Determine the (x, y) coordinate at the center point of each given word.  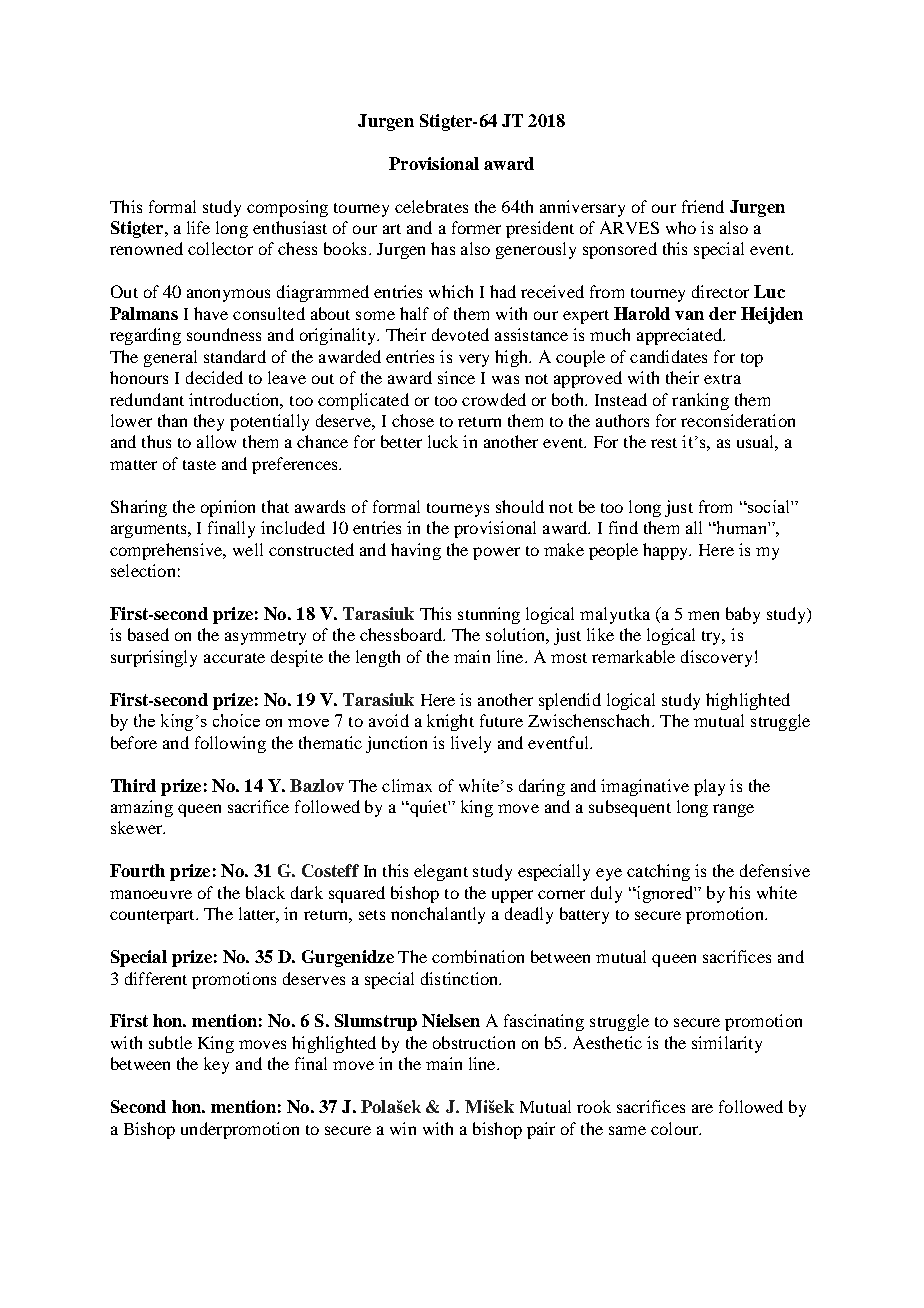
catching (658, 872)
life (198, 227)
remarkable (633, 656)
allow (216, 441)
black (265, 892)
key (216, 1065)
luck (443, 441)
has (443, 248)
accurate (234, 658)
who (681, 227)
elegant (441, 872)
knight (450, 722)
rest (664, 443)
